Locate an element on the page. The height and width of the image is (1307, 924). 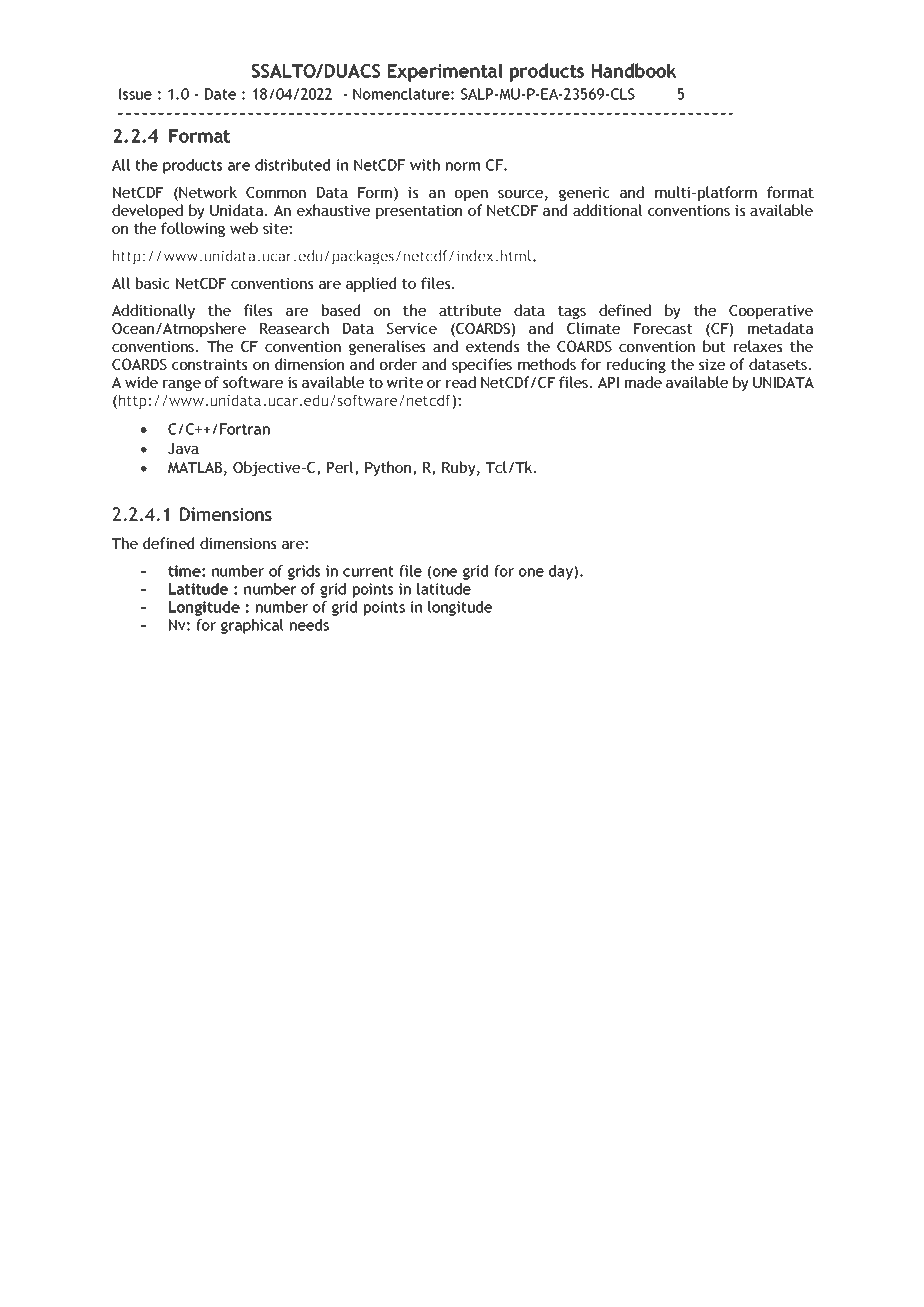
size is located at coordinates (712, 364).
